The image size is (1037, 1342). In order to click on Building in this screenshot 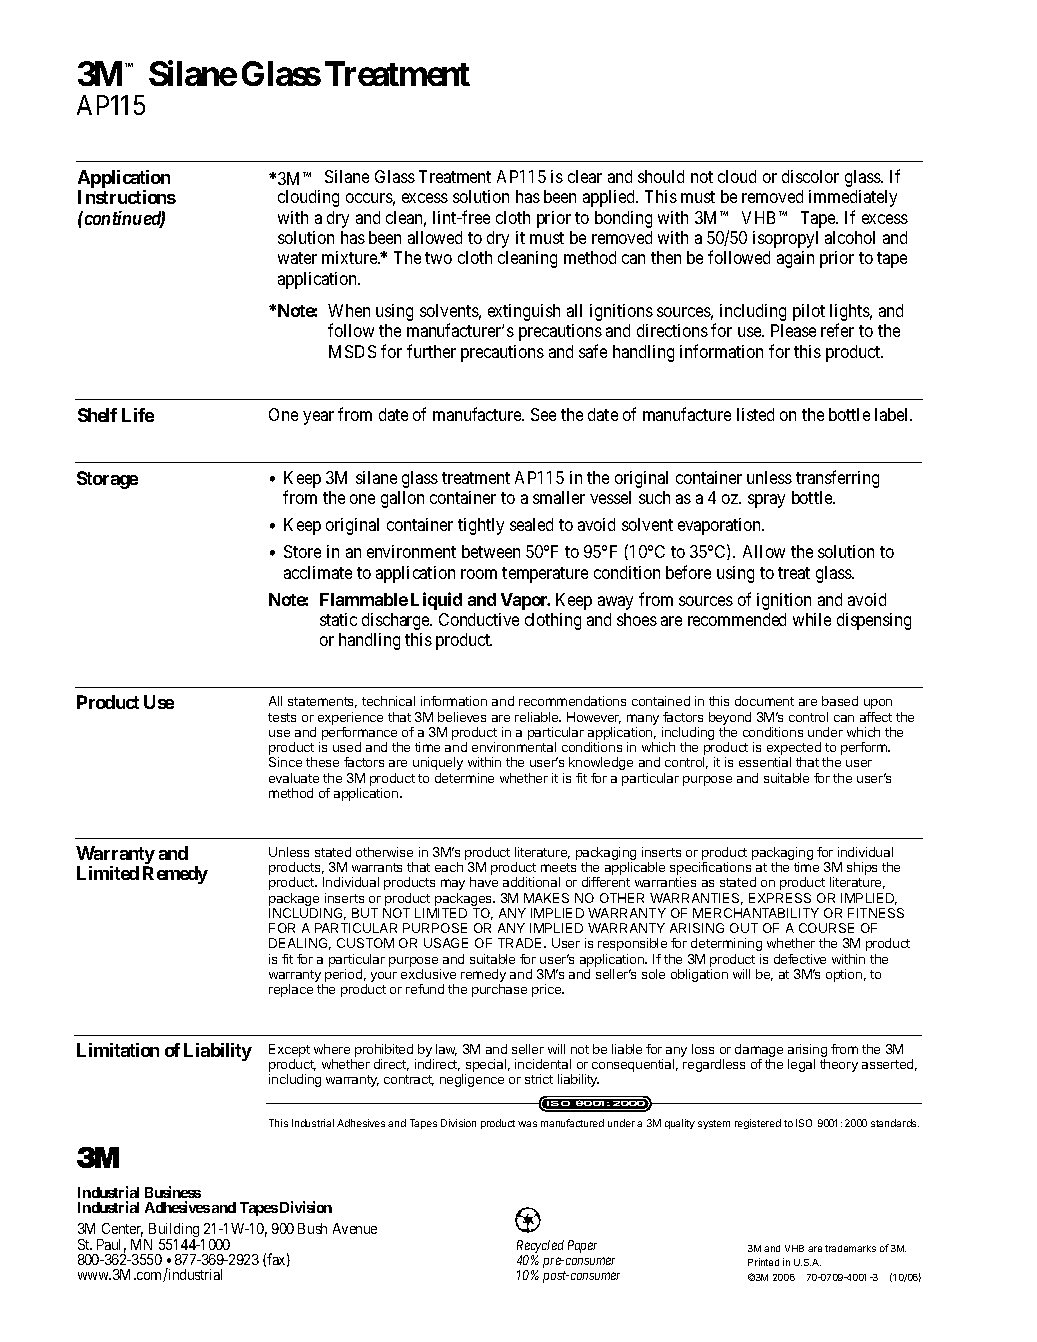, I will do `click(174, 1232)`.
